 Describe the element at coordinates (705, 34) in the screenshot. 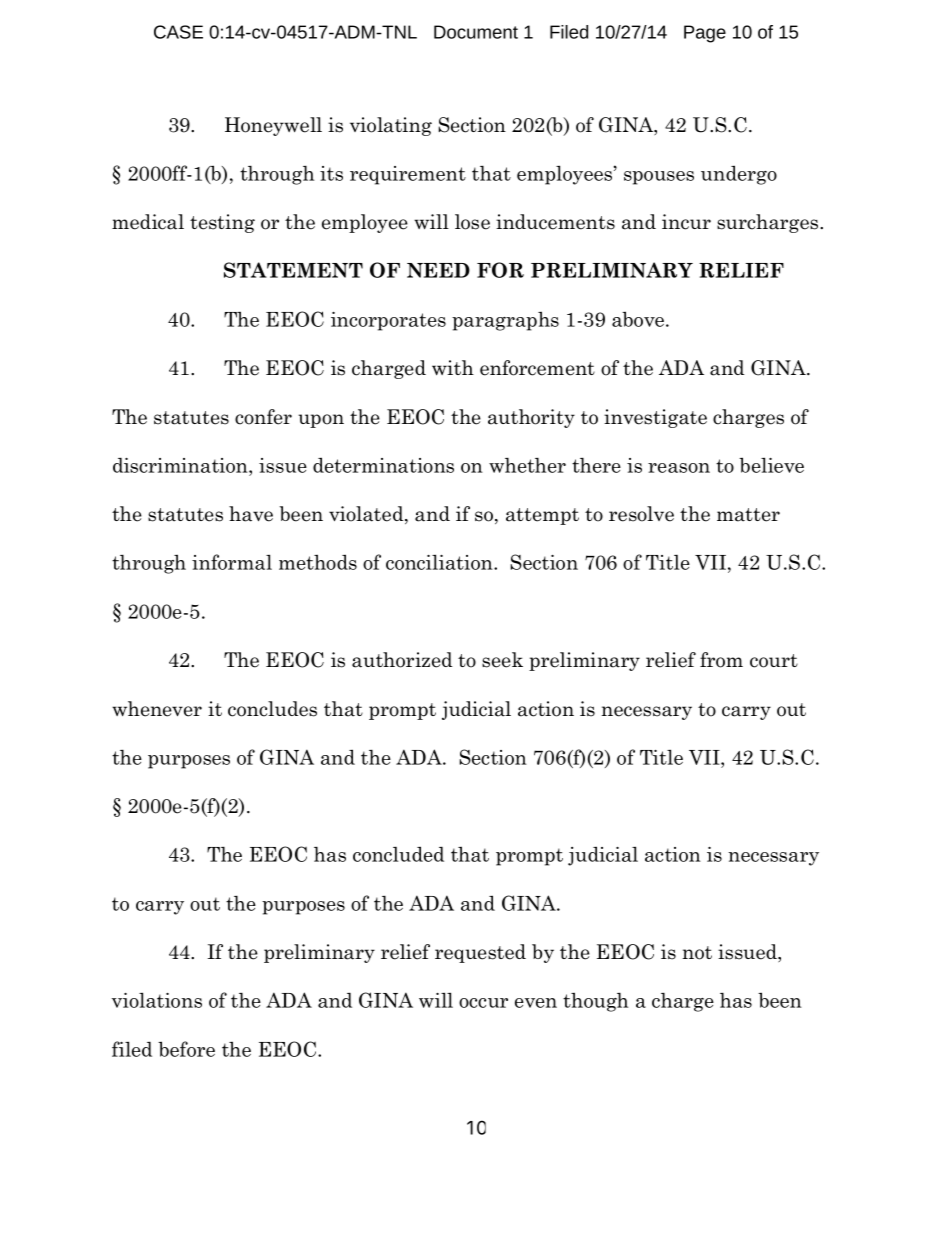

I see `Page` at that location.
